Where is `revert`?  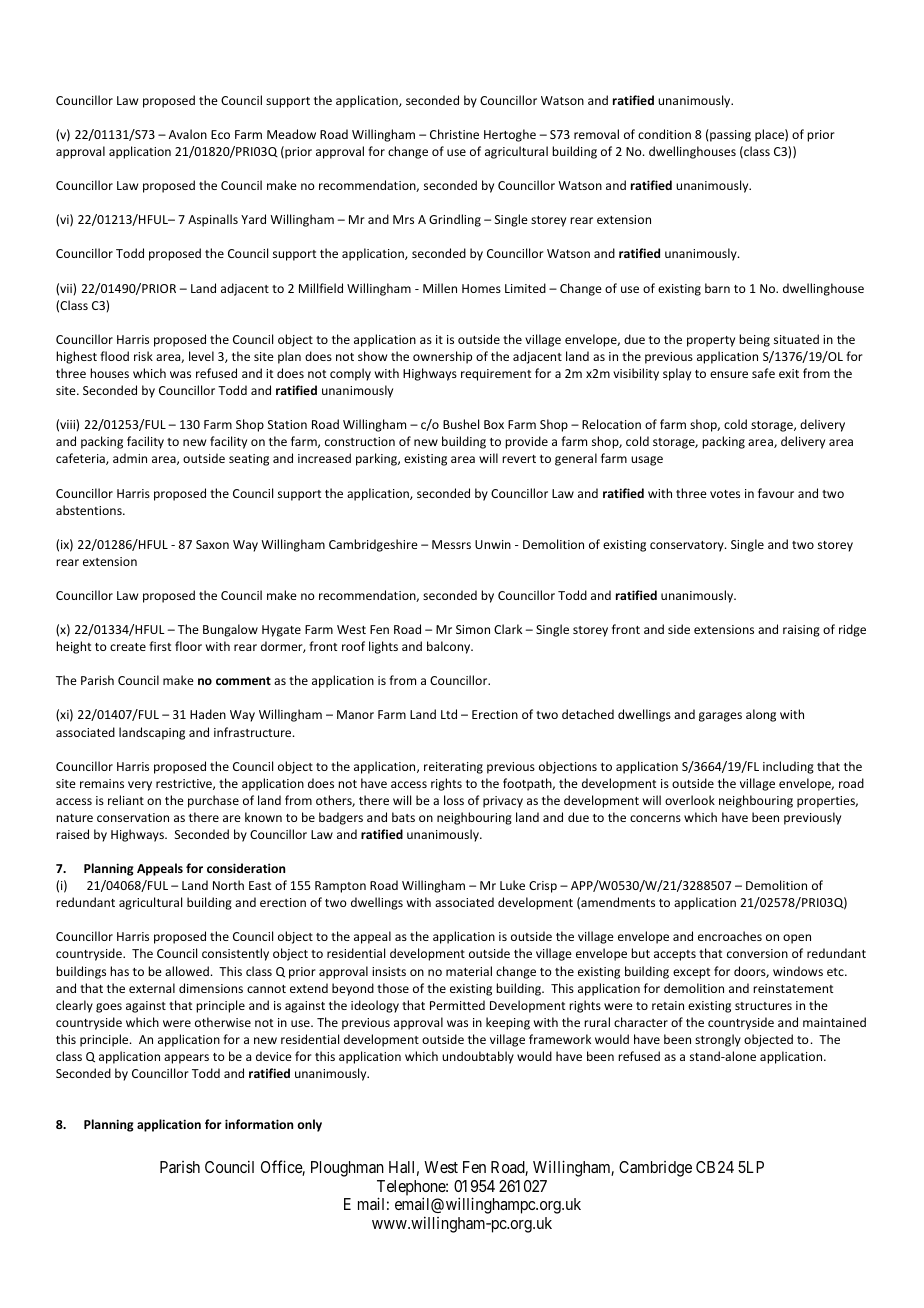
revert is located at coordinates (519, 459).
